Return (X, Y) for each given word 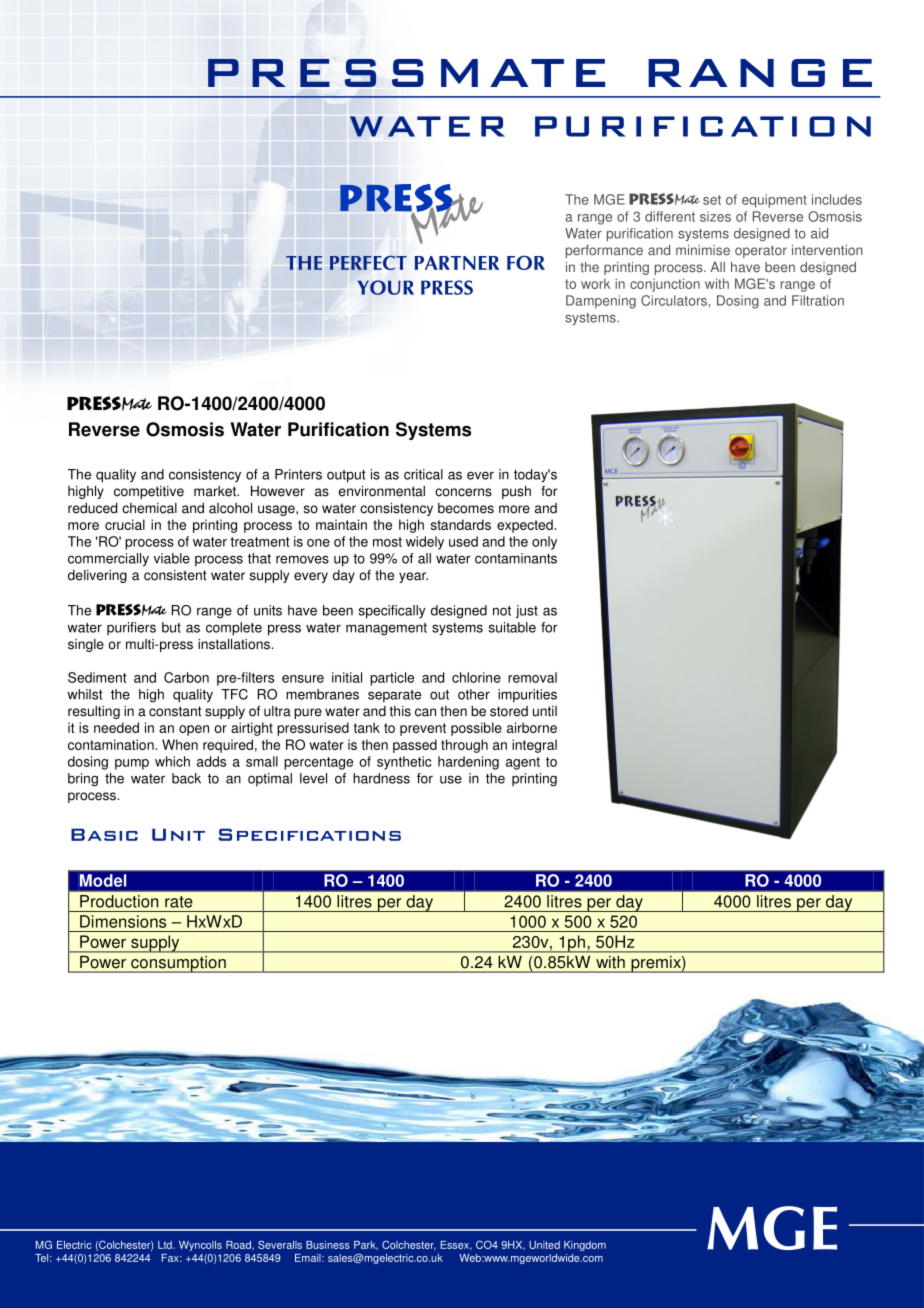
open (194, 730)
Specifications (309, 834)
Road (239, 1245)
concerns (463, 492)
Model (103, 880)
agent (523, 763)
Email (309, 1258)
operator (761, 251)
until (545, 711)
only (544, 543)
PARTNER (456, 263)
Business (328, 1245)
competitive (149, 492)
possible (476, 729)
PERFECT (368, 263)
